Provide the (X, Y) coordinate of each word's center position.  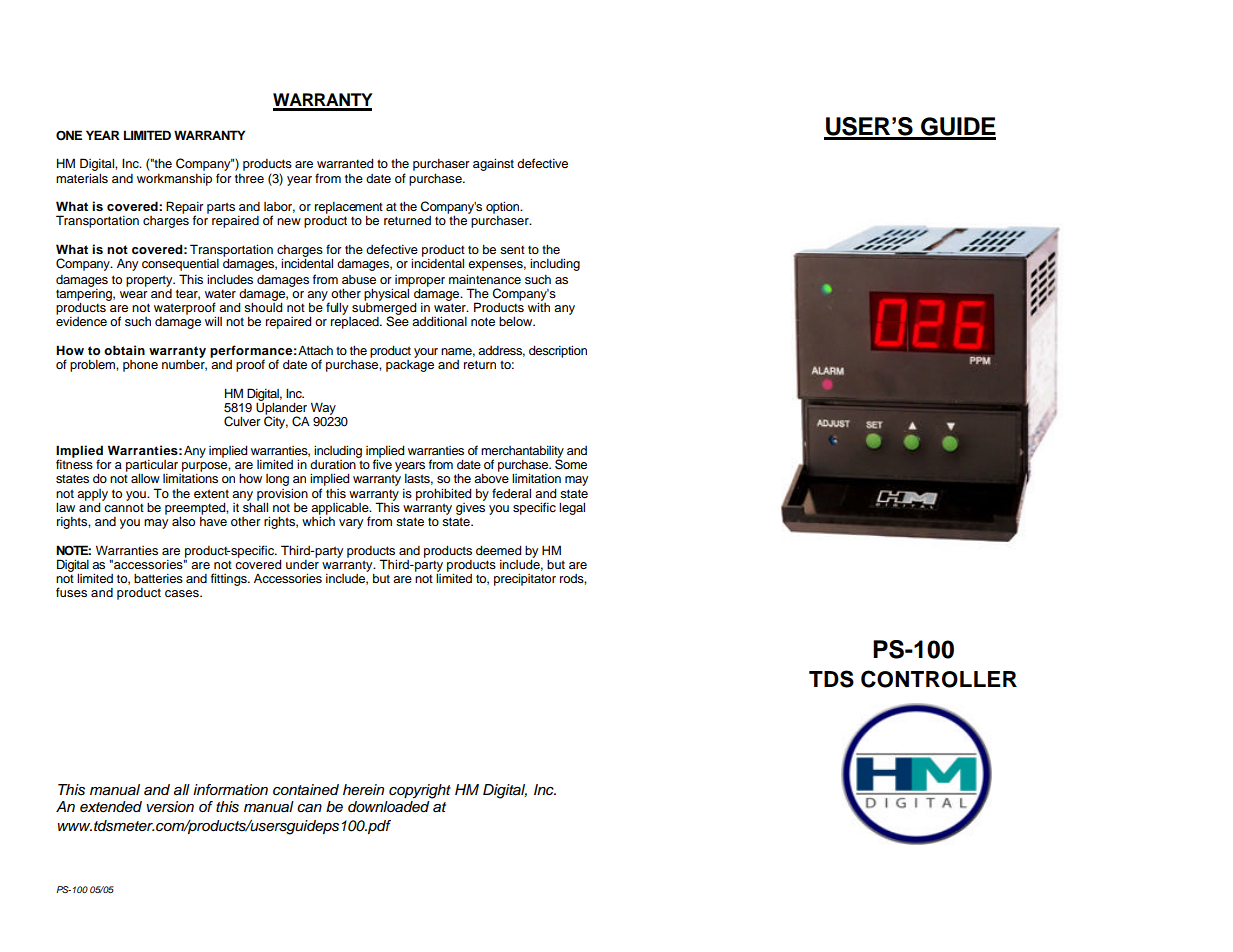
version (170, 807)
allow (145, 478)
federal (511, 493)
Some (571, 463)
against (493, 164)
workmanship (174, 180)
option (504, 207)
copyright (420, 791)
